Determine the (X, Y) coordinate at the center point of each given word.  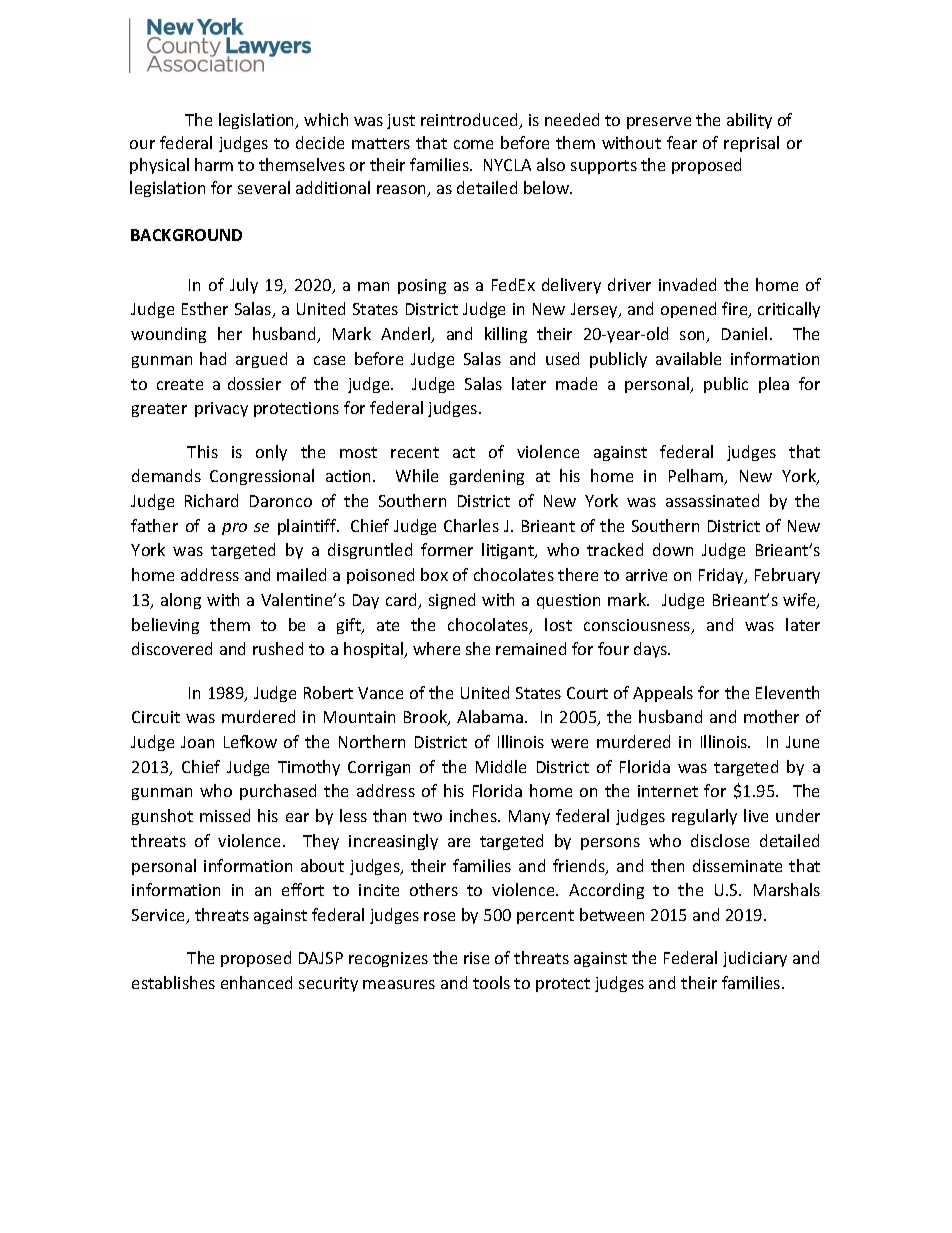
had (213, 358)
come (473, 144)
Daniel (744, 333)
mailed (301, 574)
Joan (197, 742)
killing (506, 335)
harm (214, 164)
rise (476, 958)
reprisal (751, 144)
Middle (501, 766)
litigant (509, 551)
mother (771, 716)
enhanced (256, 982)
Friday (722, 576)
